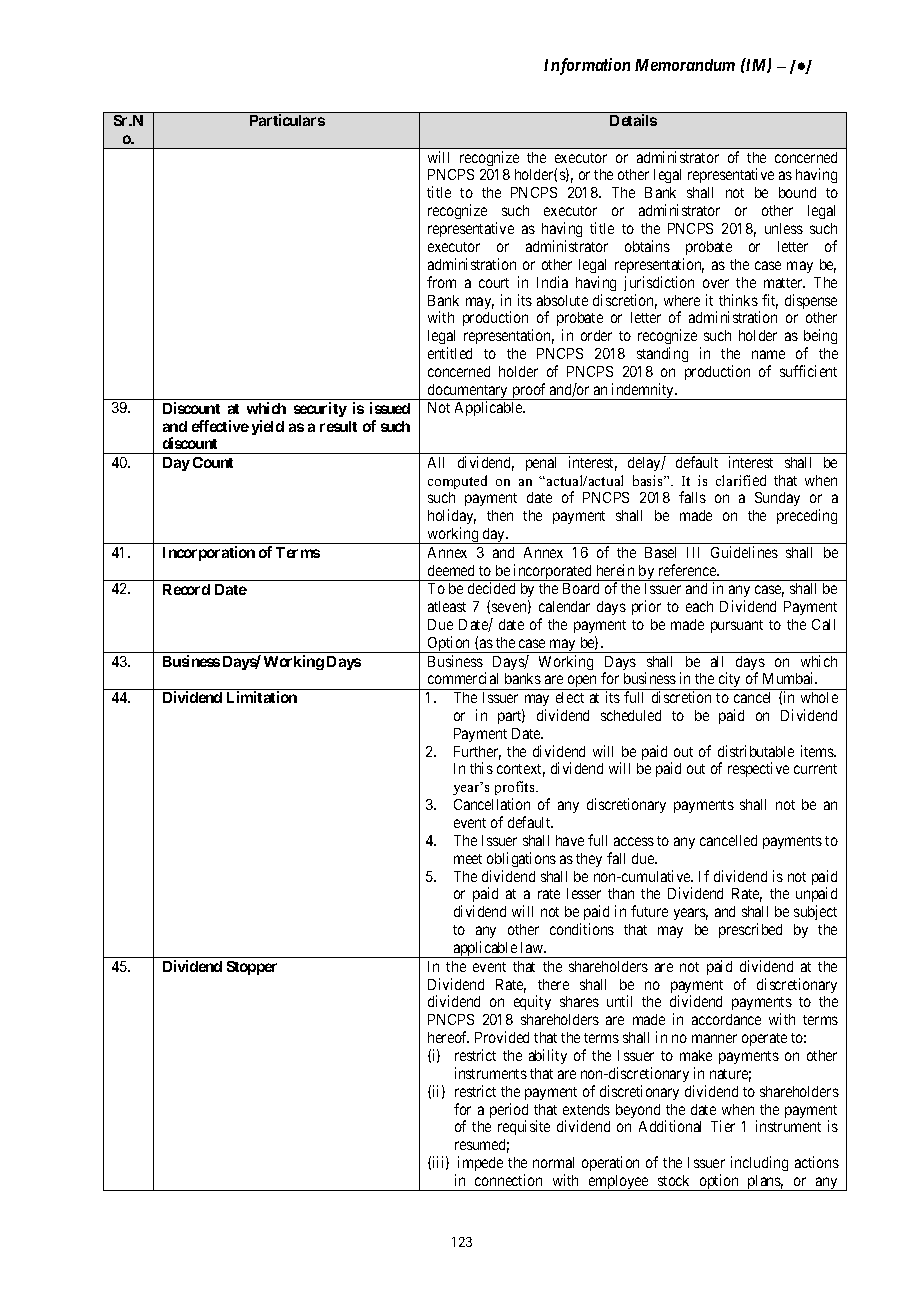  What do you see at coordinates (262, 697) in the screenshot?
I see `Limitation` at bounding box center [262, 697].
